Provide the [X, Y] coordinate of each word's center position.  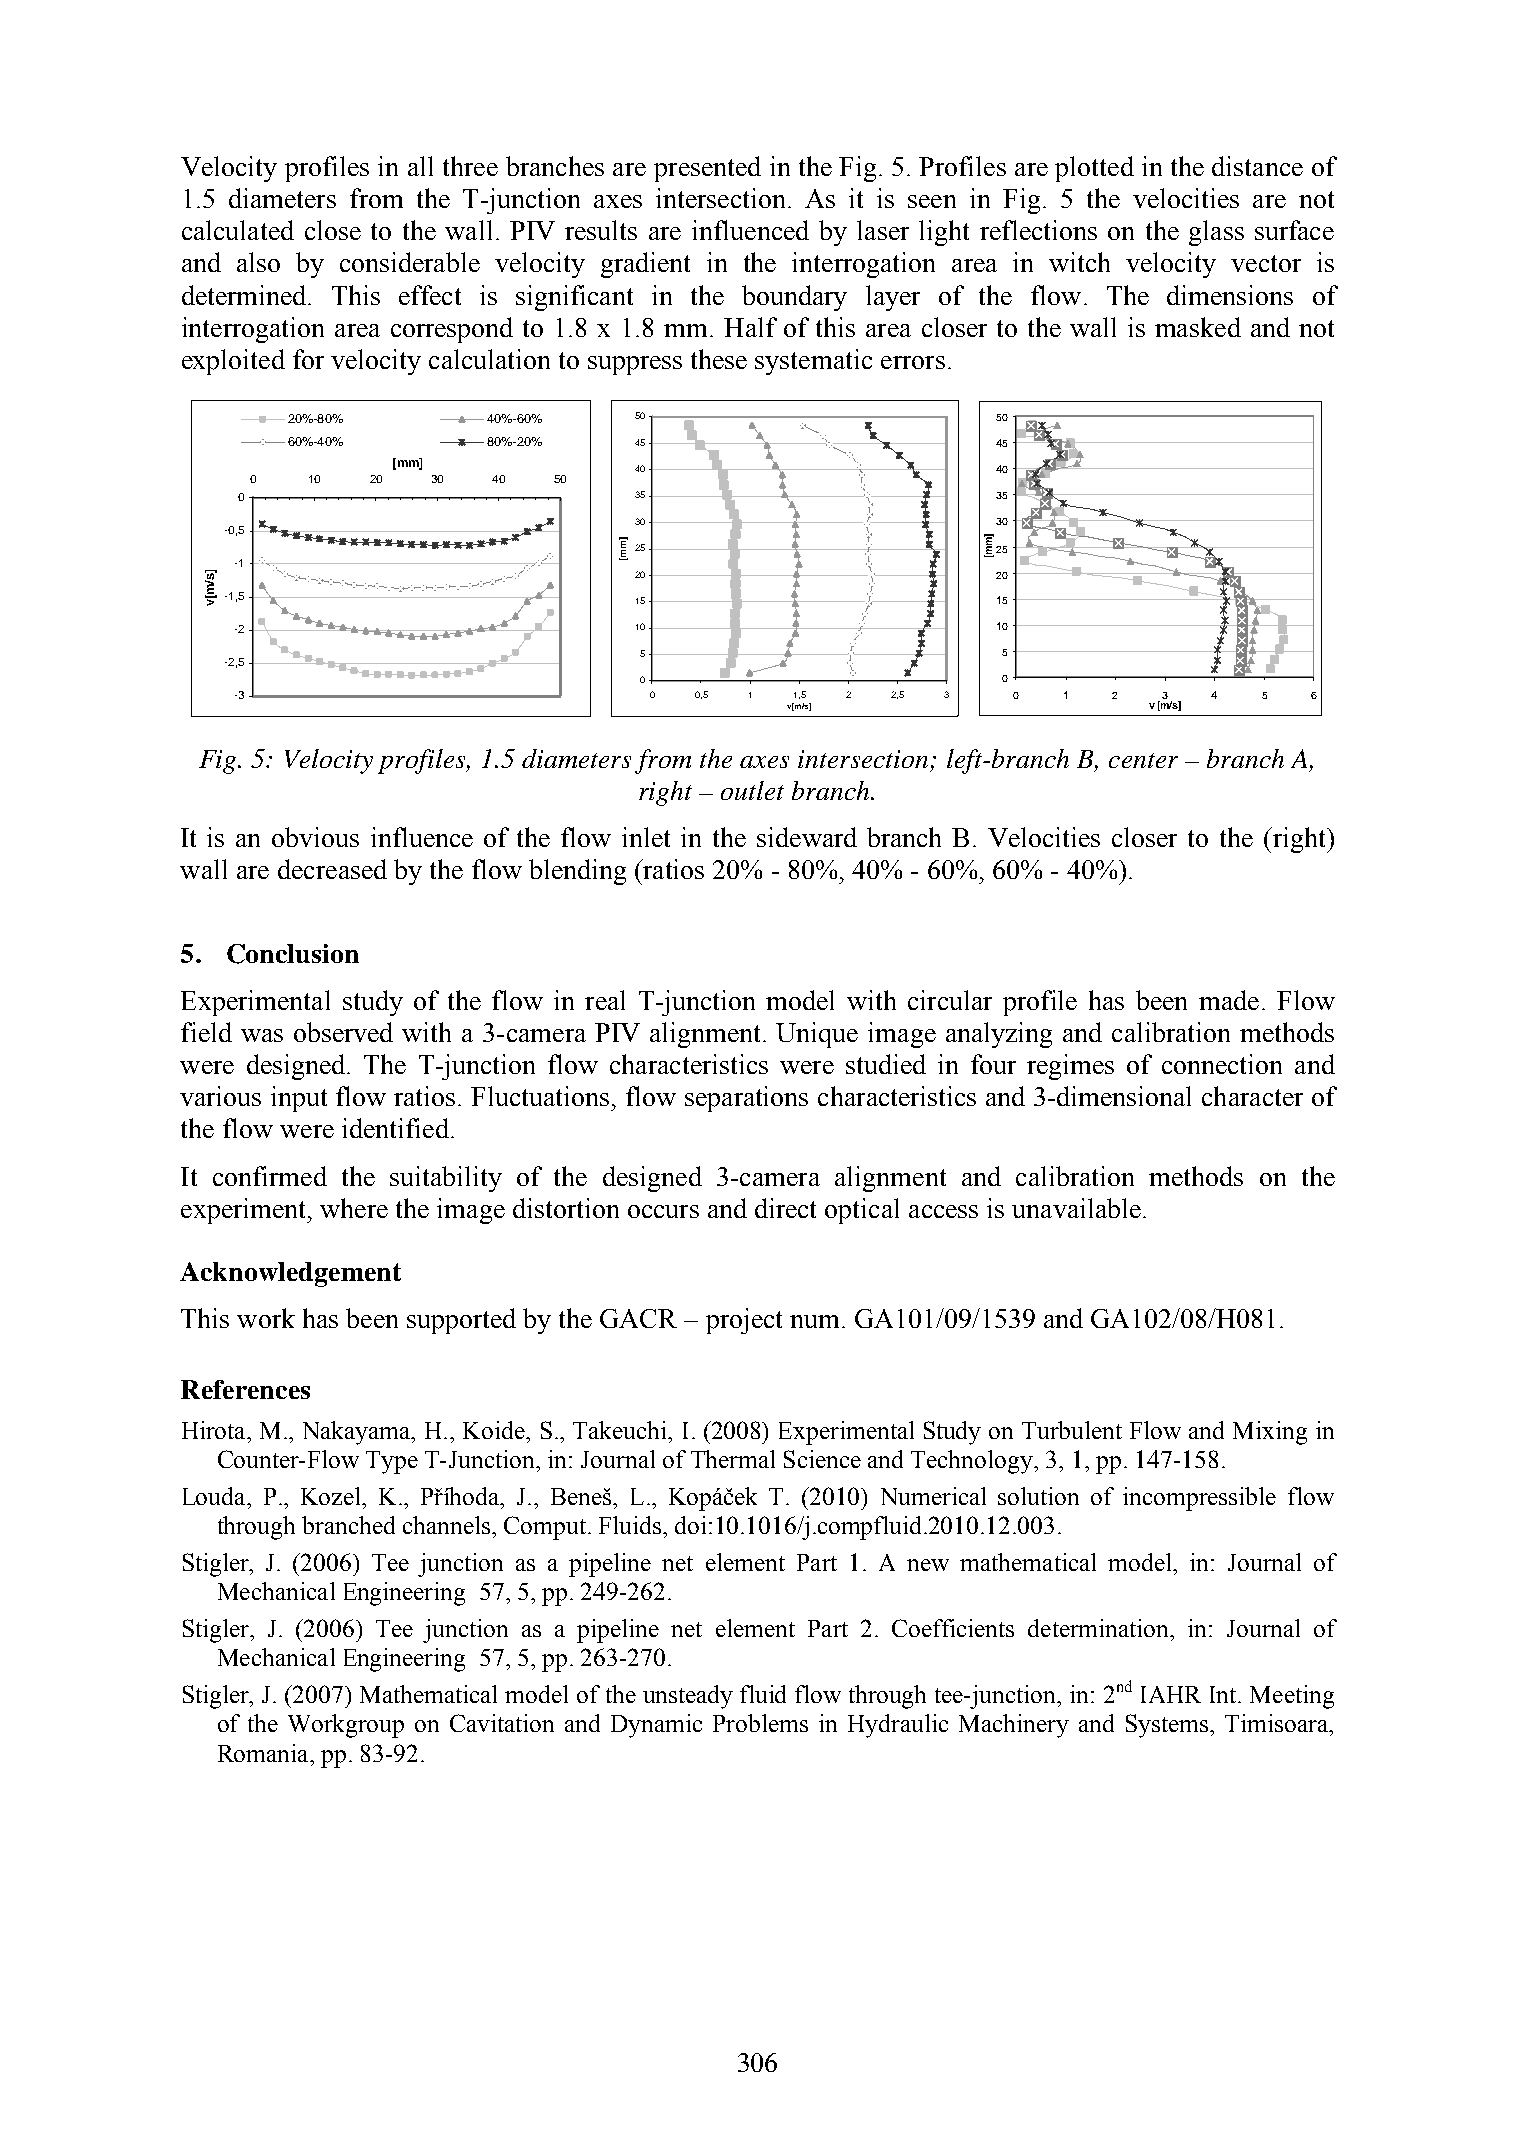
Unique [817, 1035]
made [1229, 1000]
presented [707, 169]
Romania [264, 1753]
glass [1216, 233]
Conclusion [293, 954]
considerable [410, 262]
